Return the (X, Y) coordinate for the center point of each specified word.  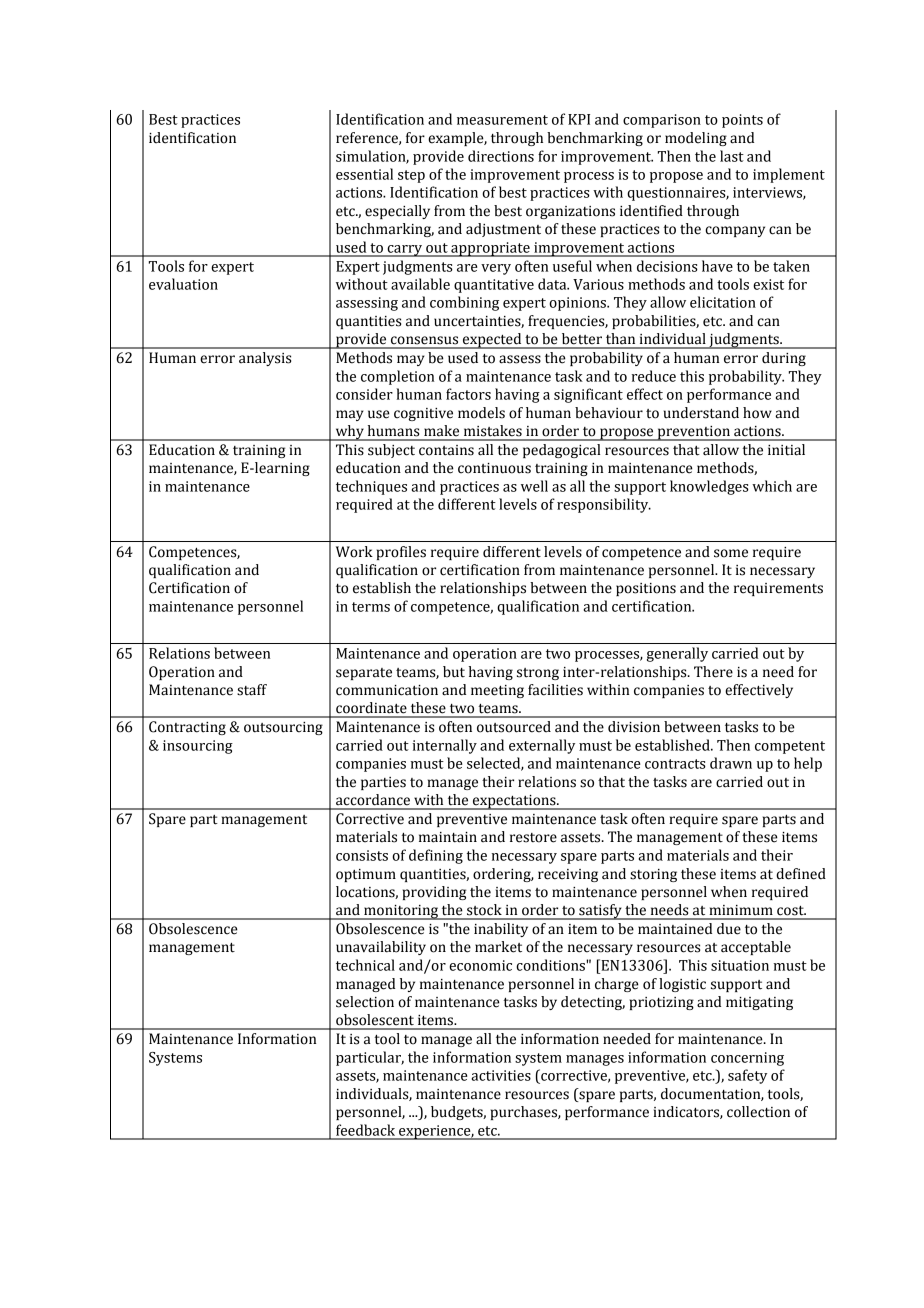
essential (364, 174)
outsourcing (283, 728)
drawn (731, 763)
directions (501, 156)
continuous (494, 468)
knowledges (709, 487)
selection (365, 1002)
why (349, 433)
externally (542, 746)
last (732, 156)
